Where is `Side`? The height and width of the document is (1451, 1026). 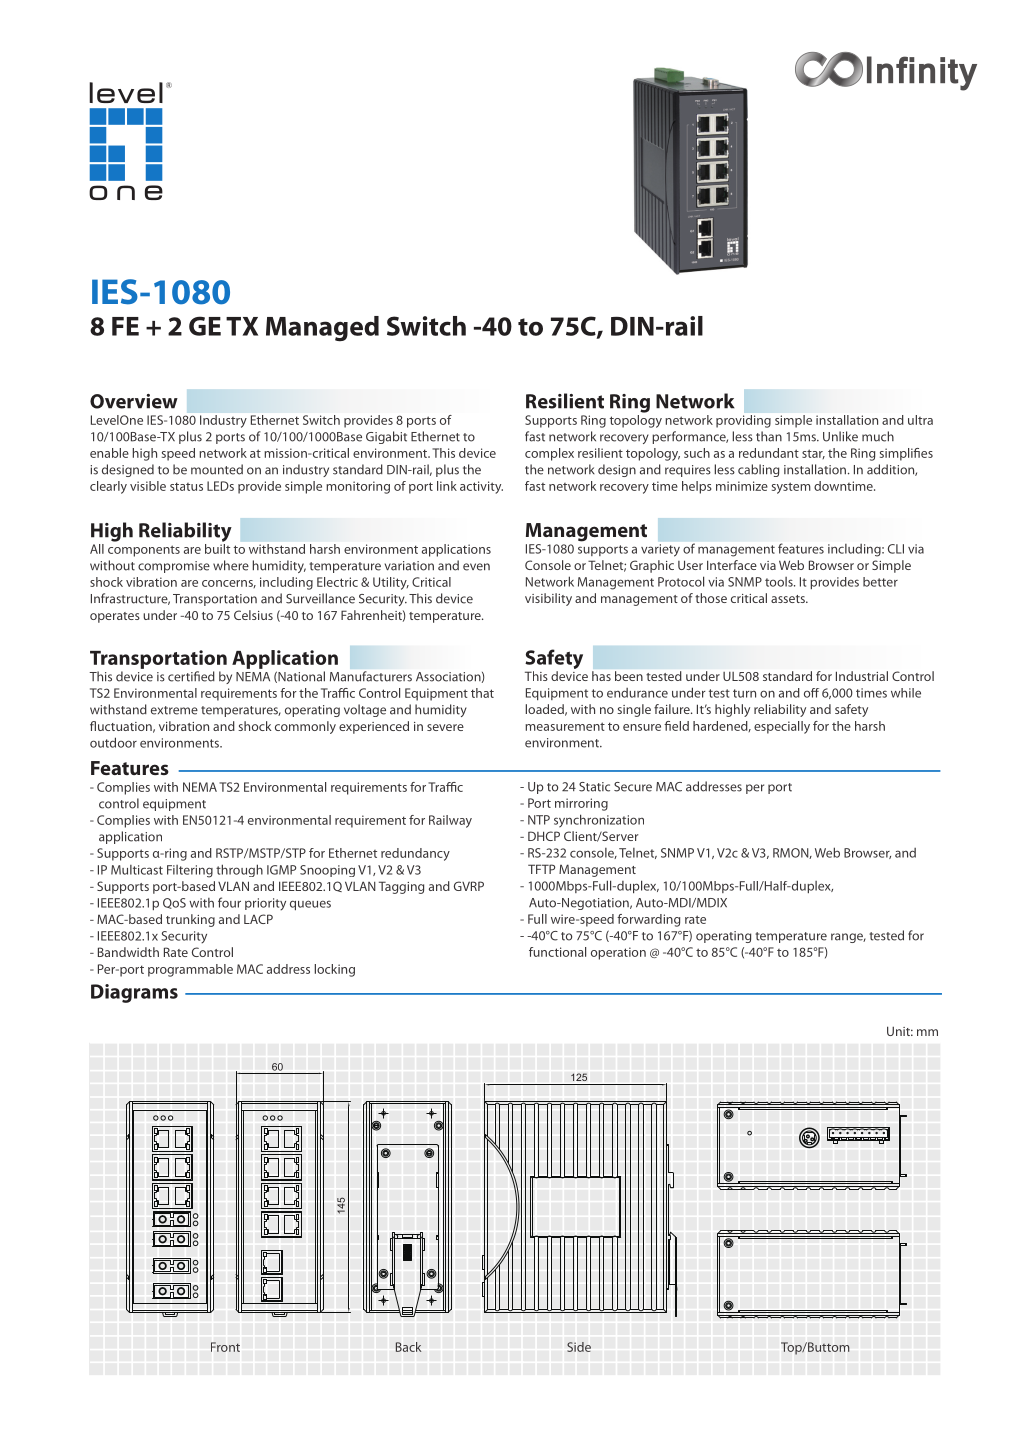
Side is located at coordinates (579, 1347).
